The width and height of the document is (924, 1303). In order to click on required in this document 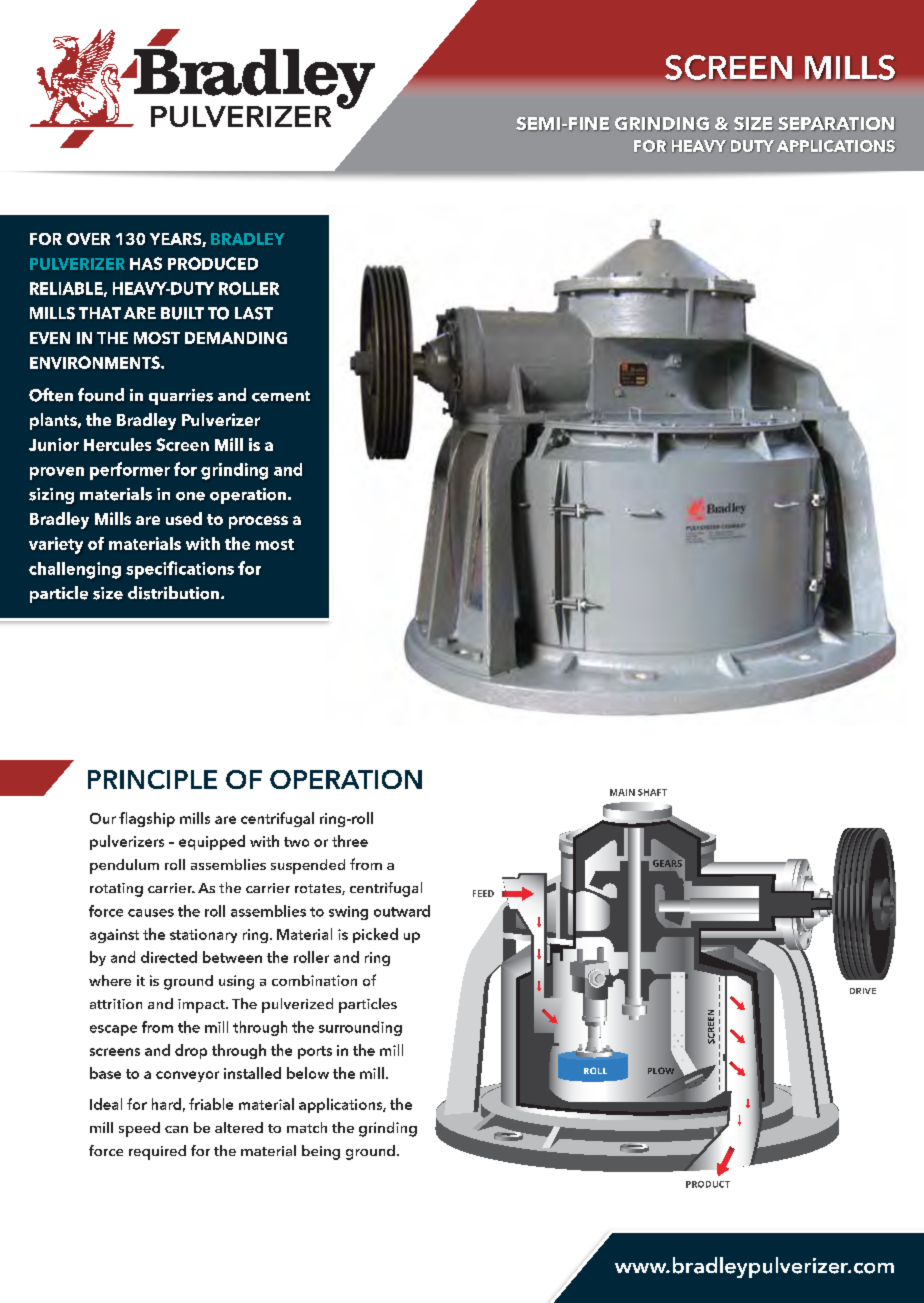, I will do `click(157, 1152)`.
